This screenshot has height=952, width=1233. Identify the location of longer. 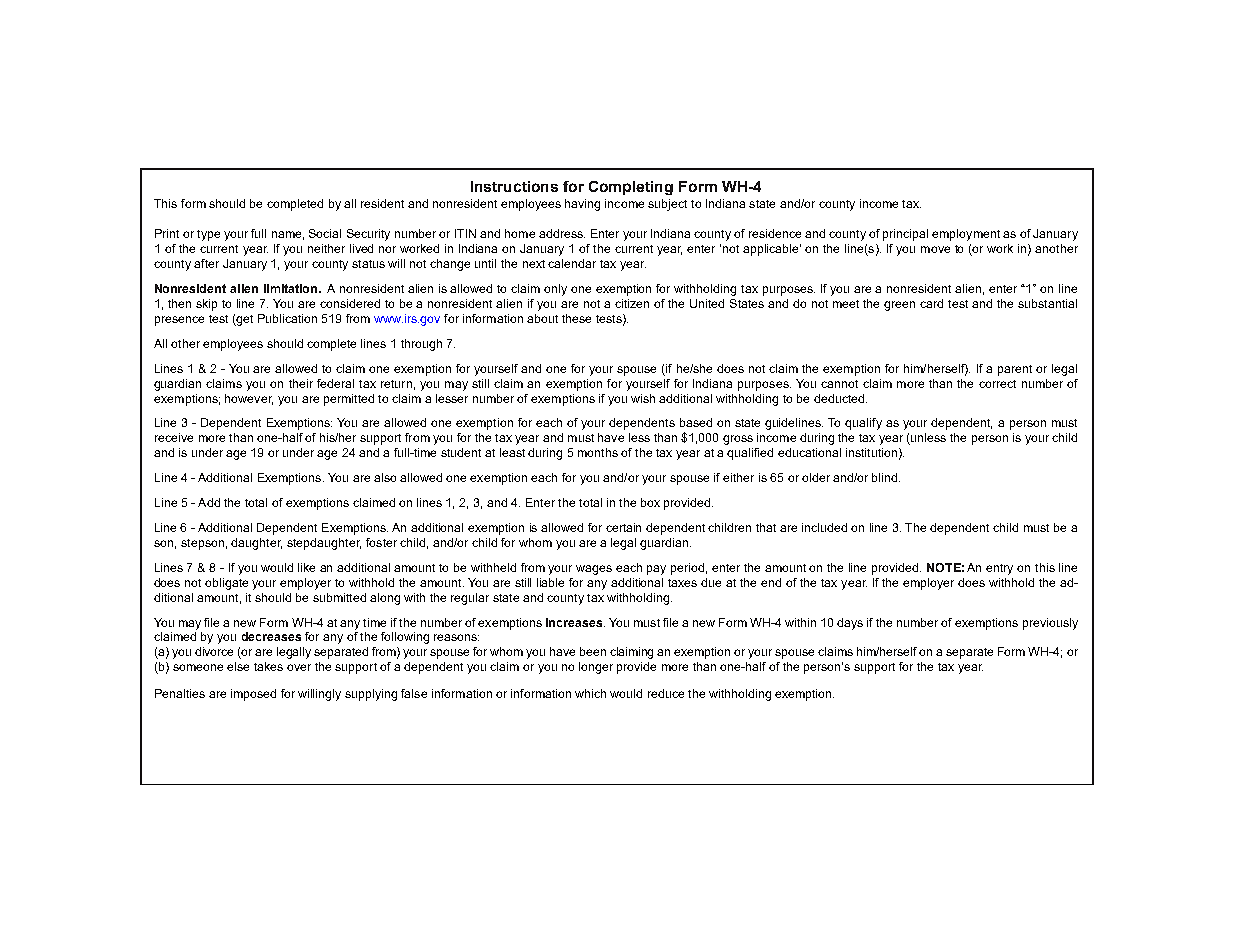
(596, 668).
